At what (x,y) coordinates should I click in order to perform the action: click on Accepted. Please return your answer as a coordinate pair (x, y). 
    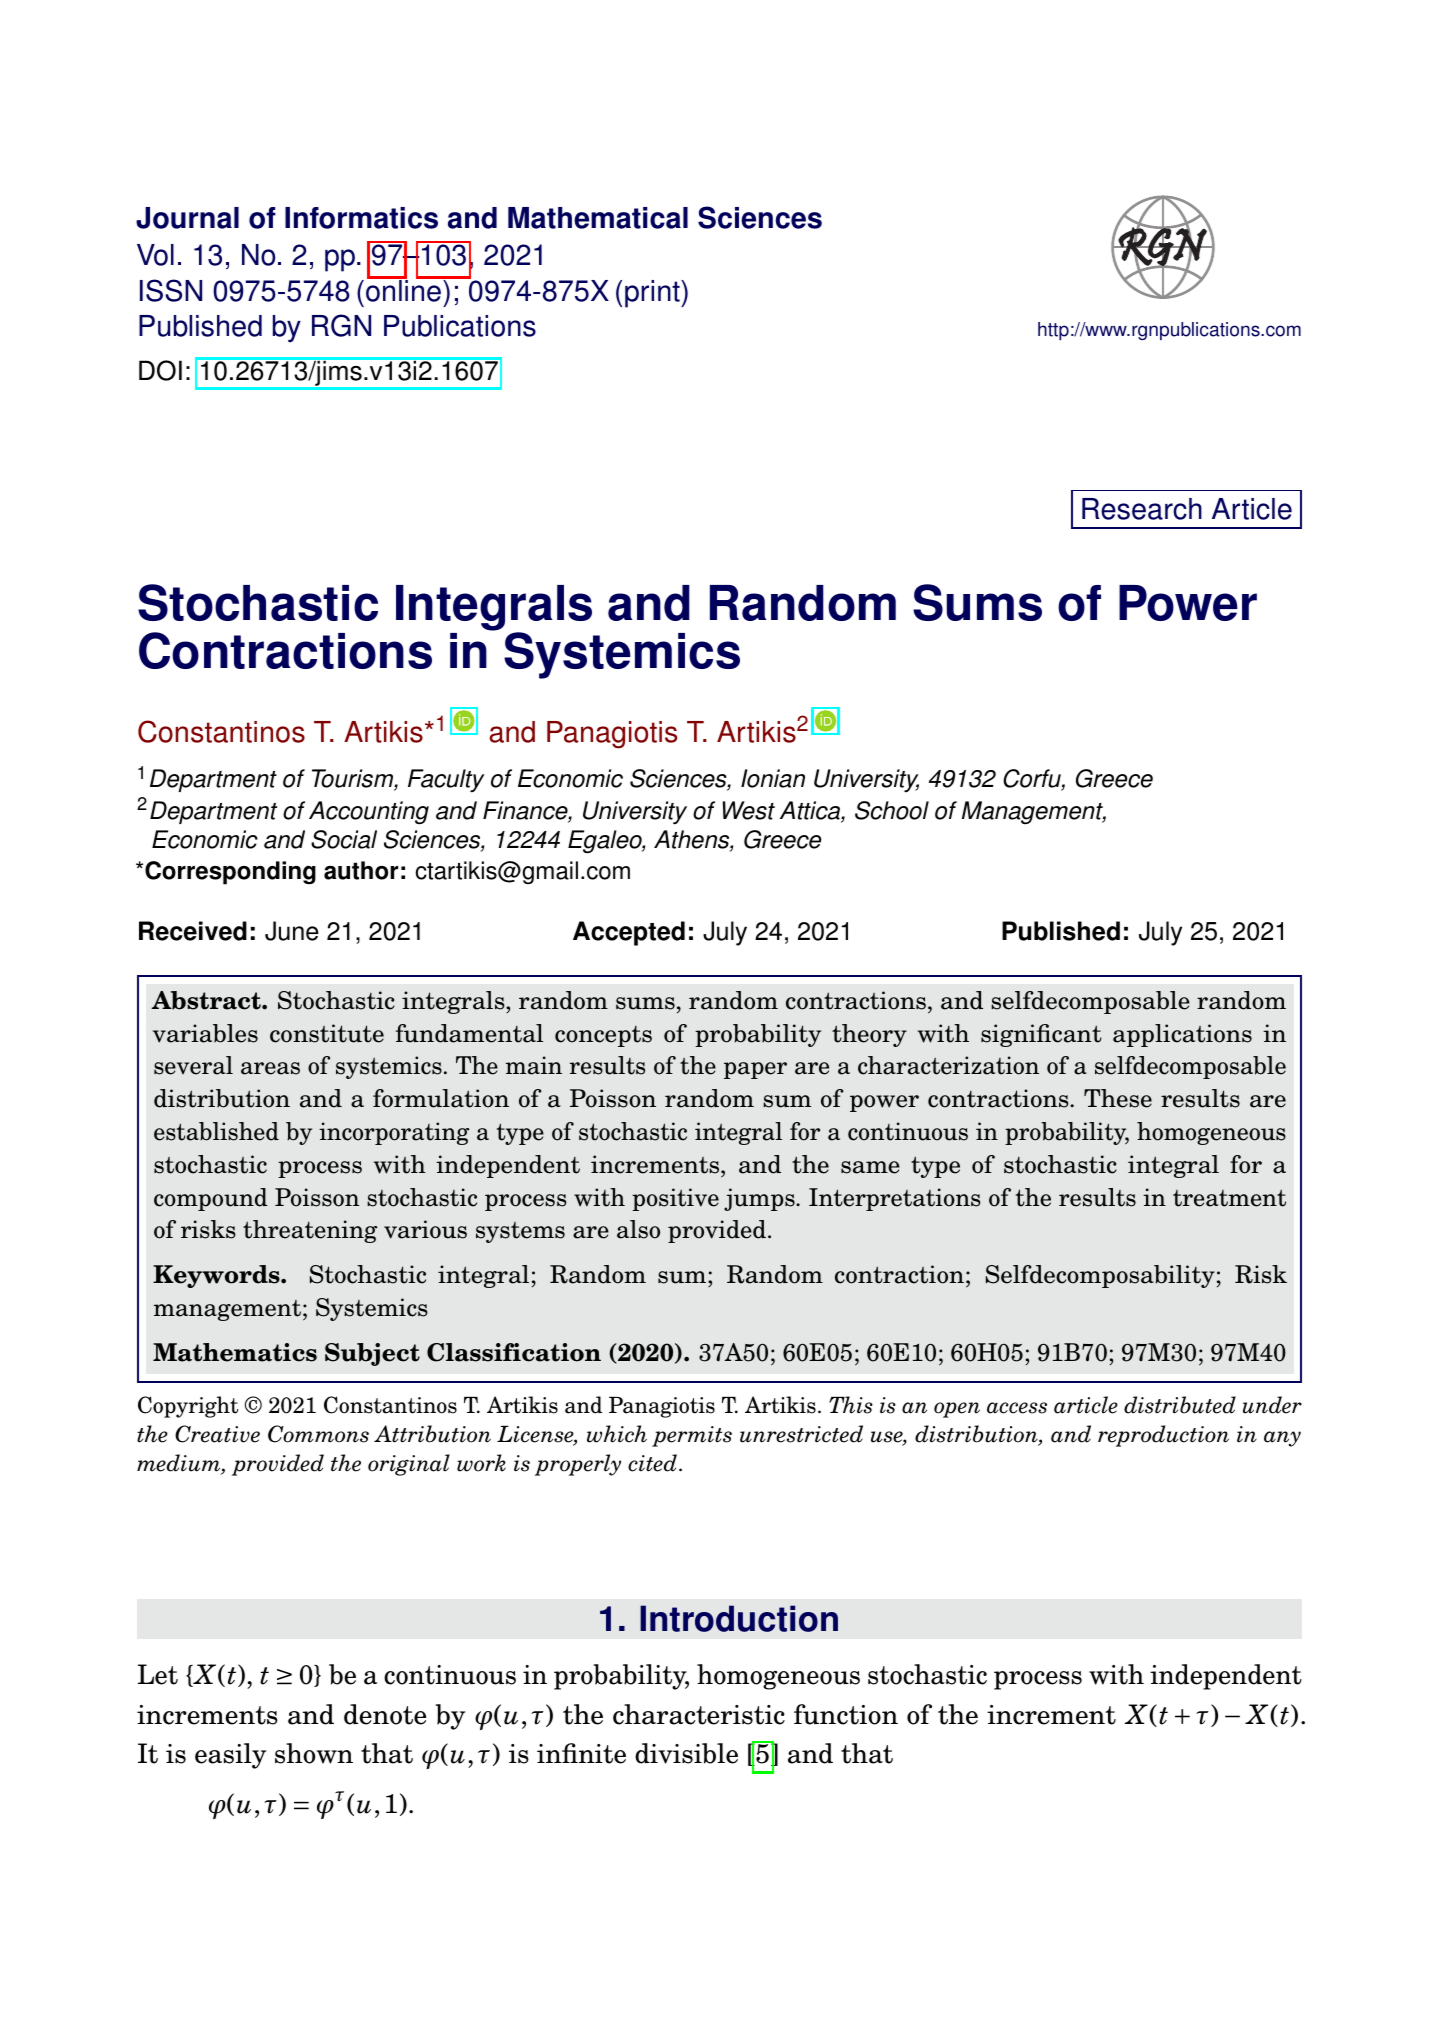
    Looking at the image, I should click on (629, 933).
